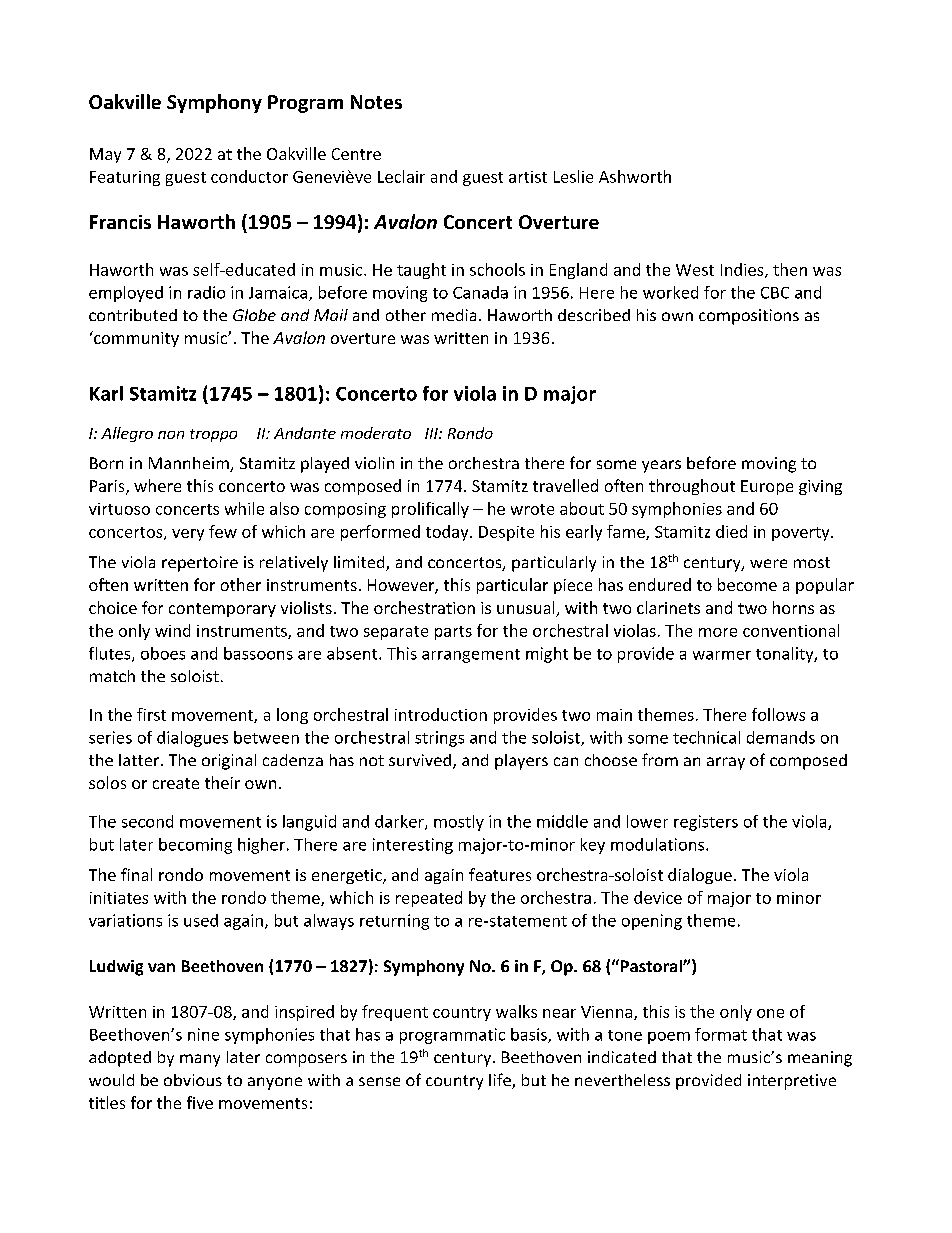  Describe the element at coordinates (135, 339) in the screenshot. I see `community` at that location.
